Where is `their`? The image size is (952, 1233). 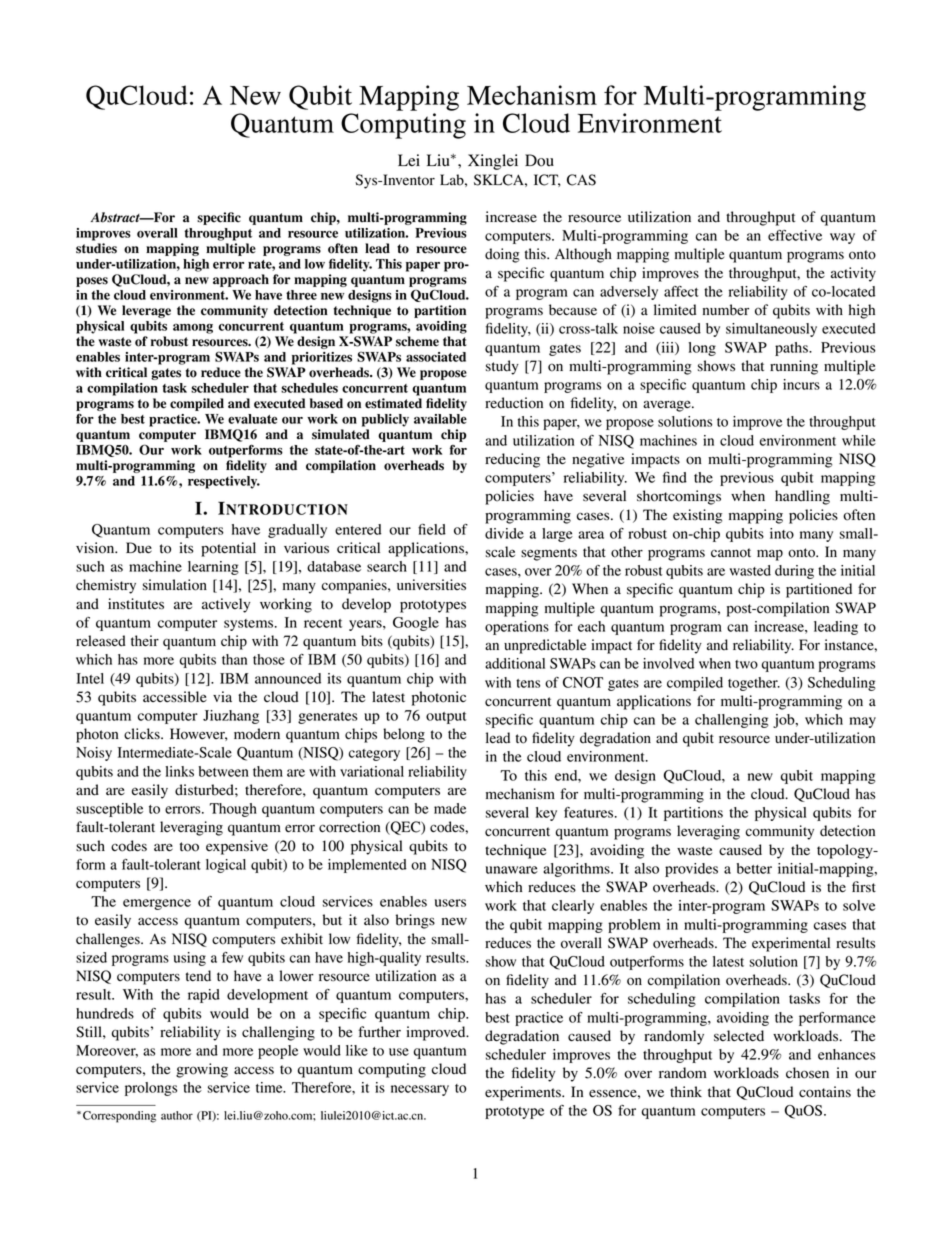 their is located at coordinates (145, 640).
